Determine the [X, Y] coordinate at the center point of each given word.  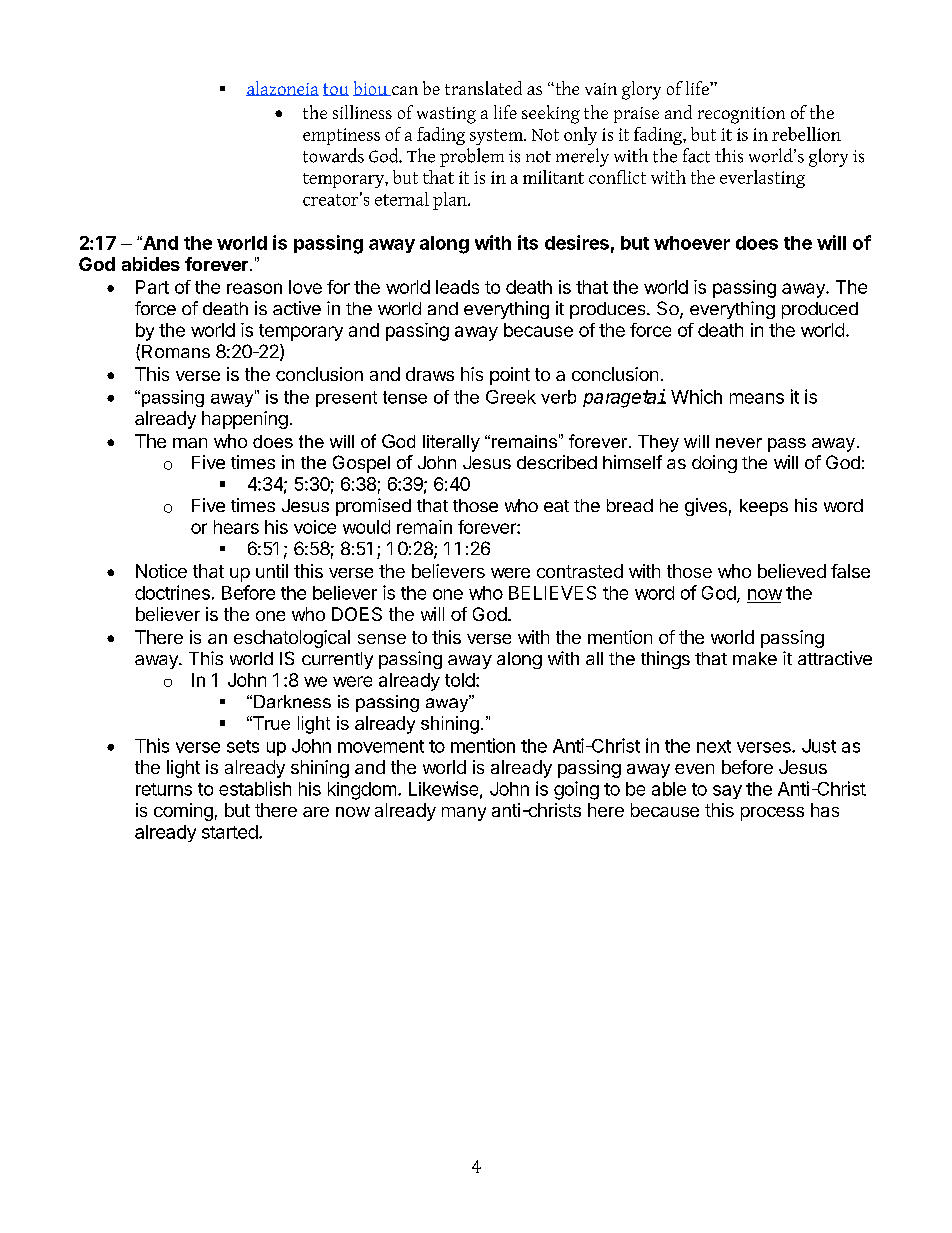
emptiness [341, 136]
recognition [741, 115]
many [464, 814]
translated [483, 88]
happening [245, 420]
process [772, 814]
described [557, 462]
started [230, 832]
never [739, 443]
